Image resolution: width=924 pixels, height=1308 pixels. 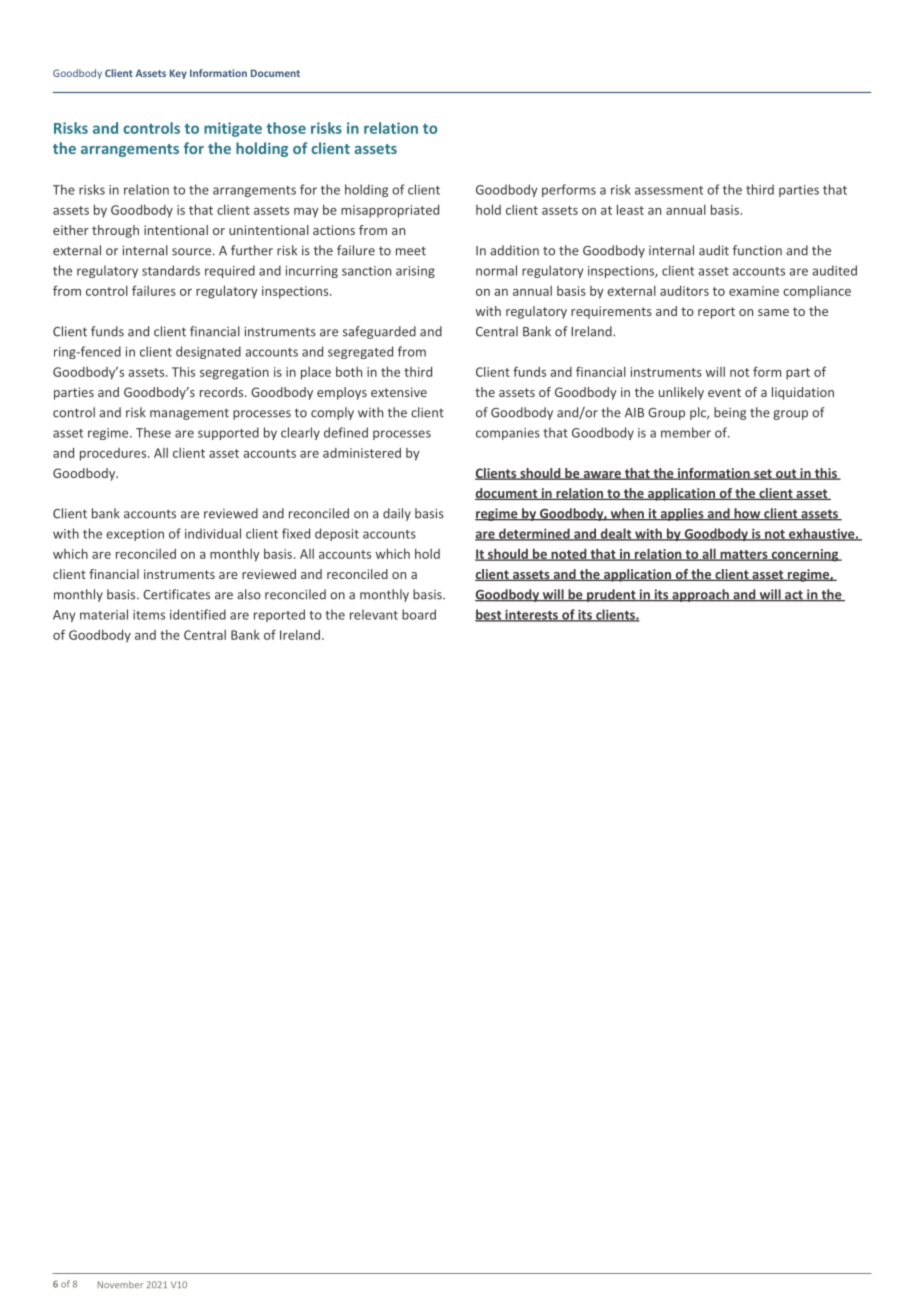 What do you see at coordinates (669, 190) in the screenshot?
I see `assessment` at bounding box center [669, 190].
